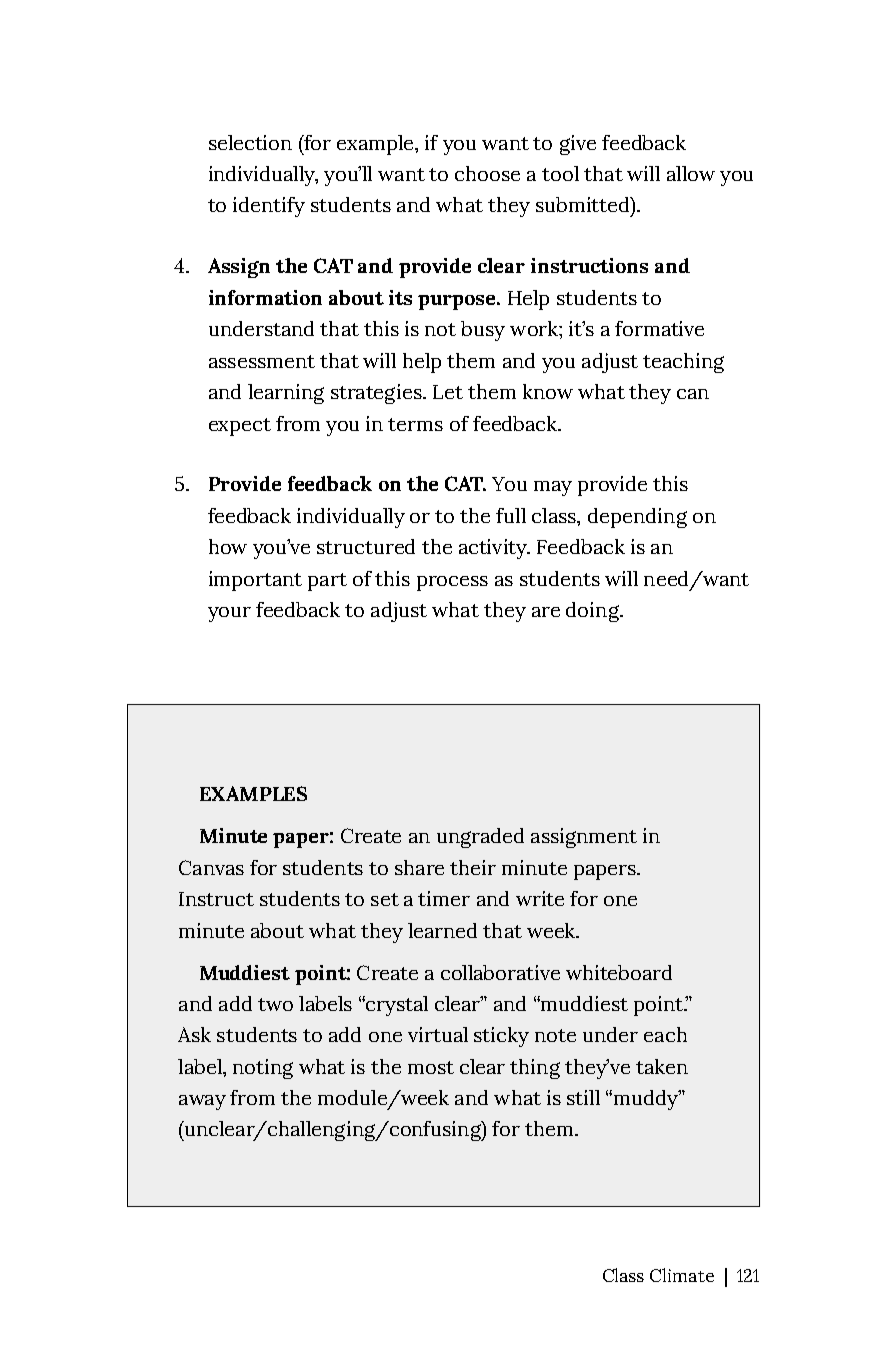  I want to click on selection, so click(250, 142).
